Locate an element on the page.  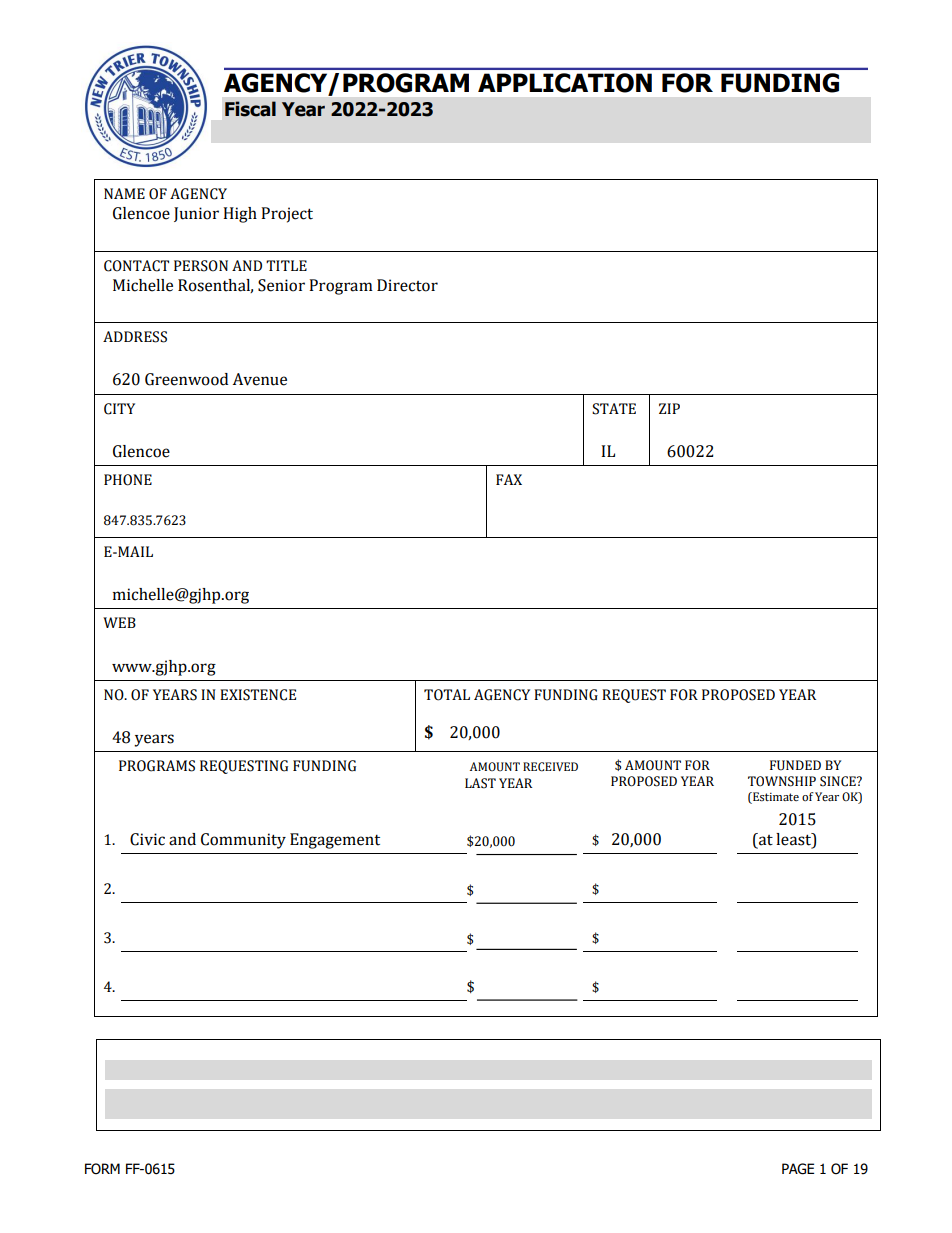
STATE is located at coordinates (614, 409).
